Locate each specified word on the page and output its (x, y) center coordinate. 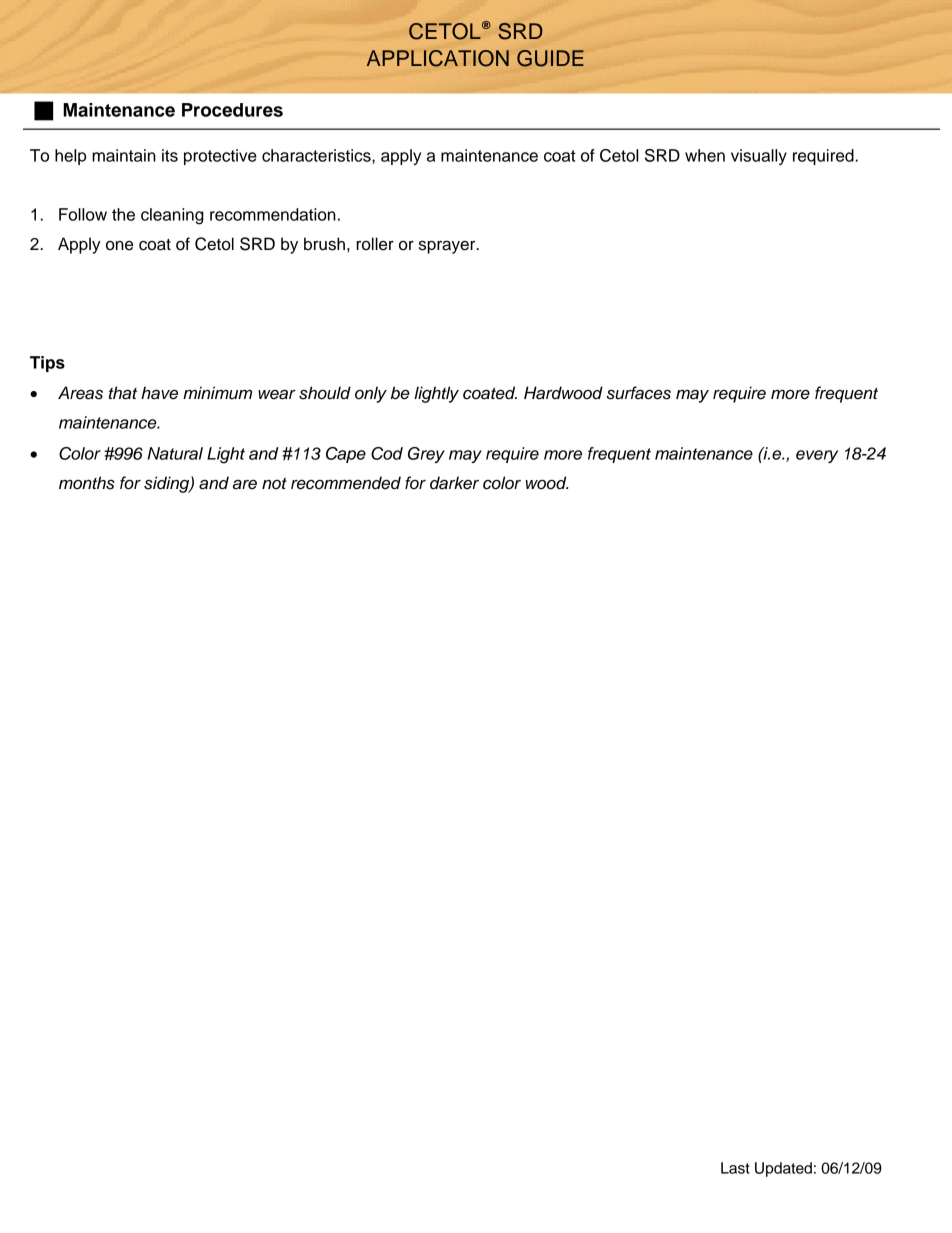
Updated (783, 1169)
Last (735, 1168)
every (817, 456)
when (705, 155)
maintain (124, 155)
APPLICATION (438, 58)
